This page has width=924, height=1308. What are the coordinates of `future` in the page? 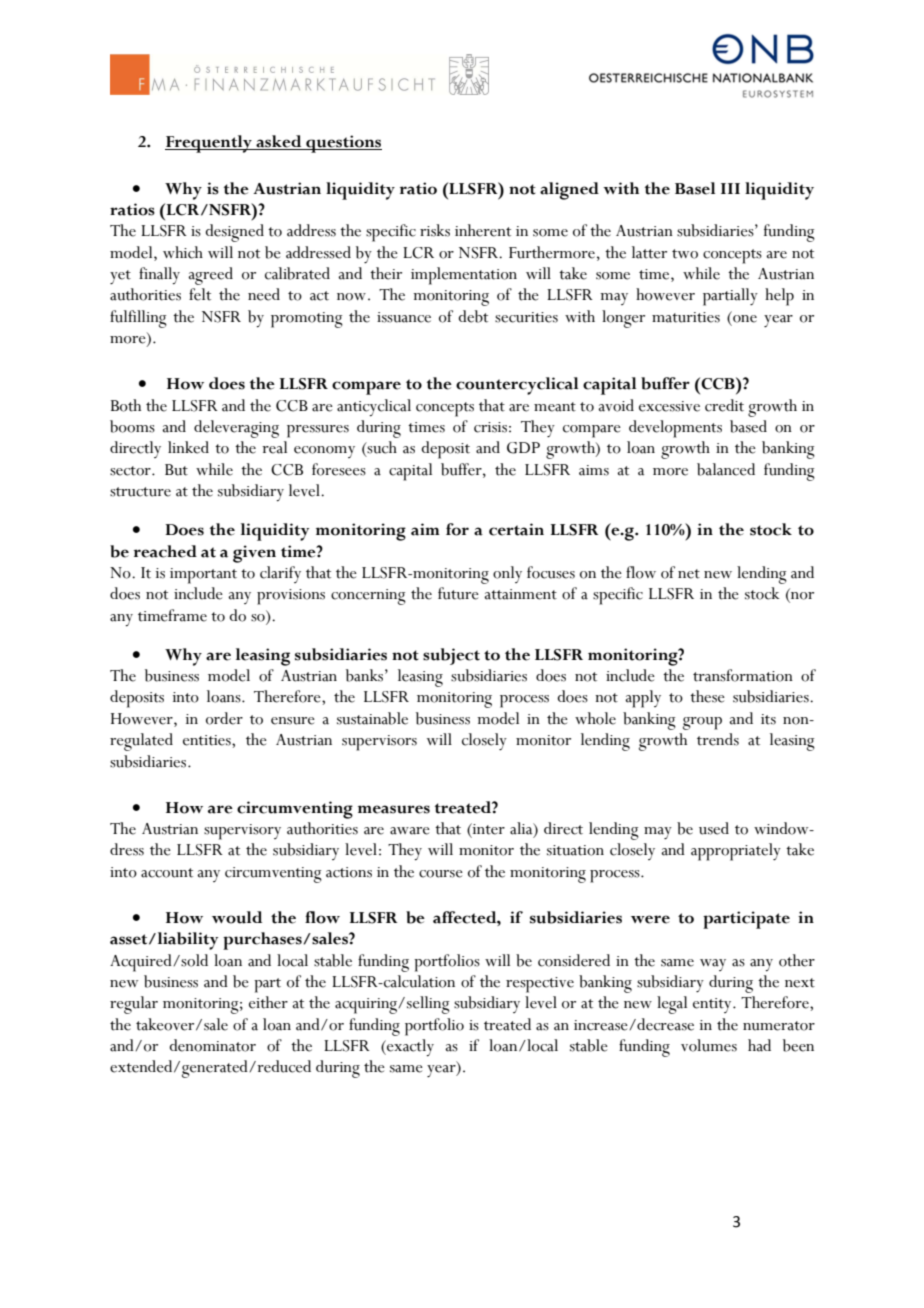 It's located at (458, 593).
